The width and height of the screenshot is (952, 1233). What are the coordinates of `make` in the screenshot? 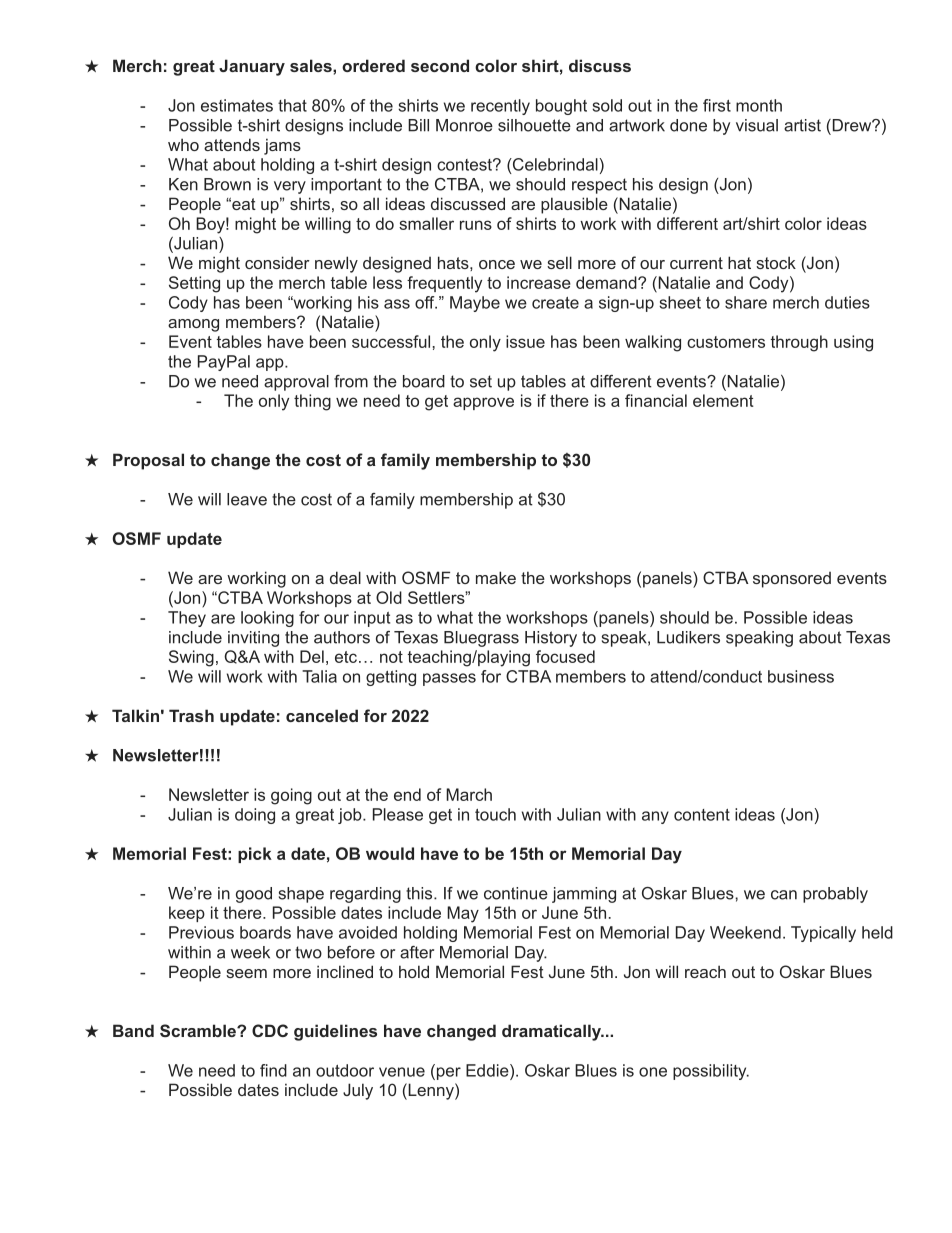 It's located at (496, 577).
